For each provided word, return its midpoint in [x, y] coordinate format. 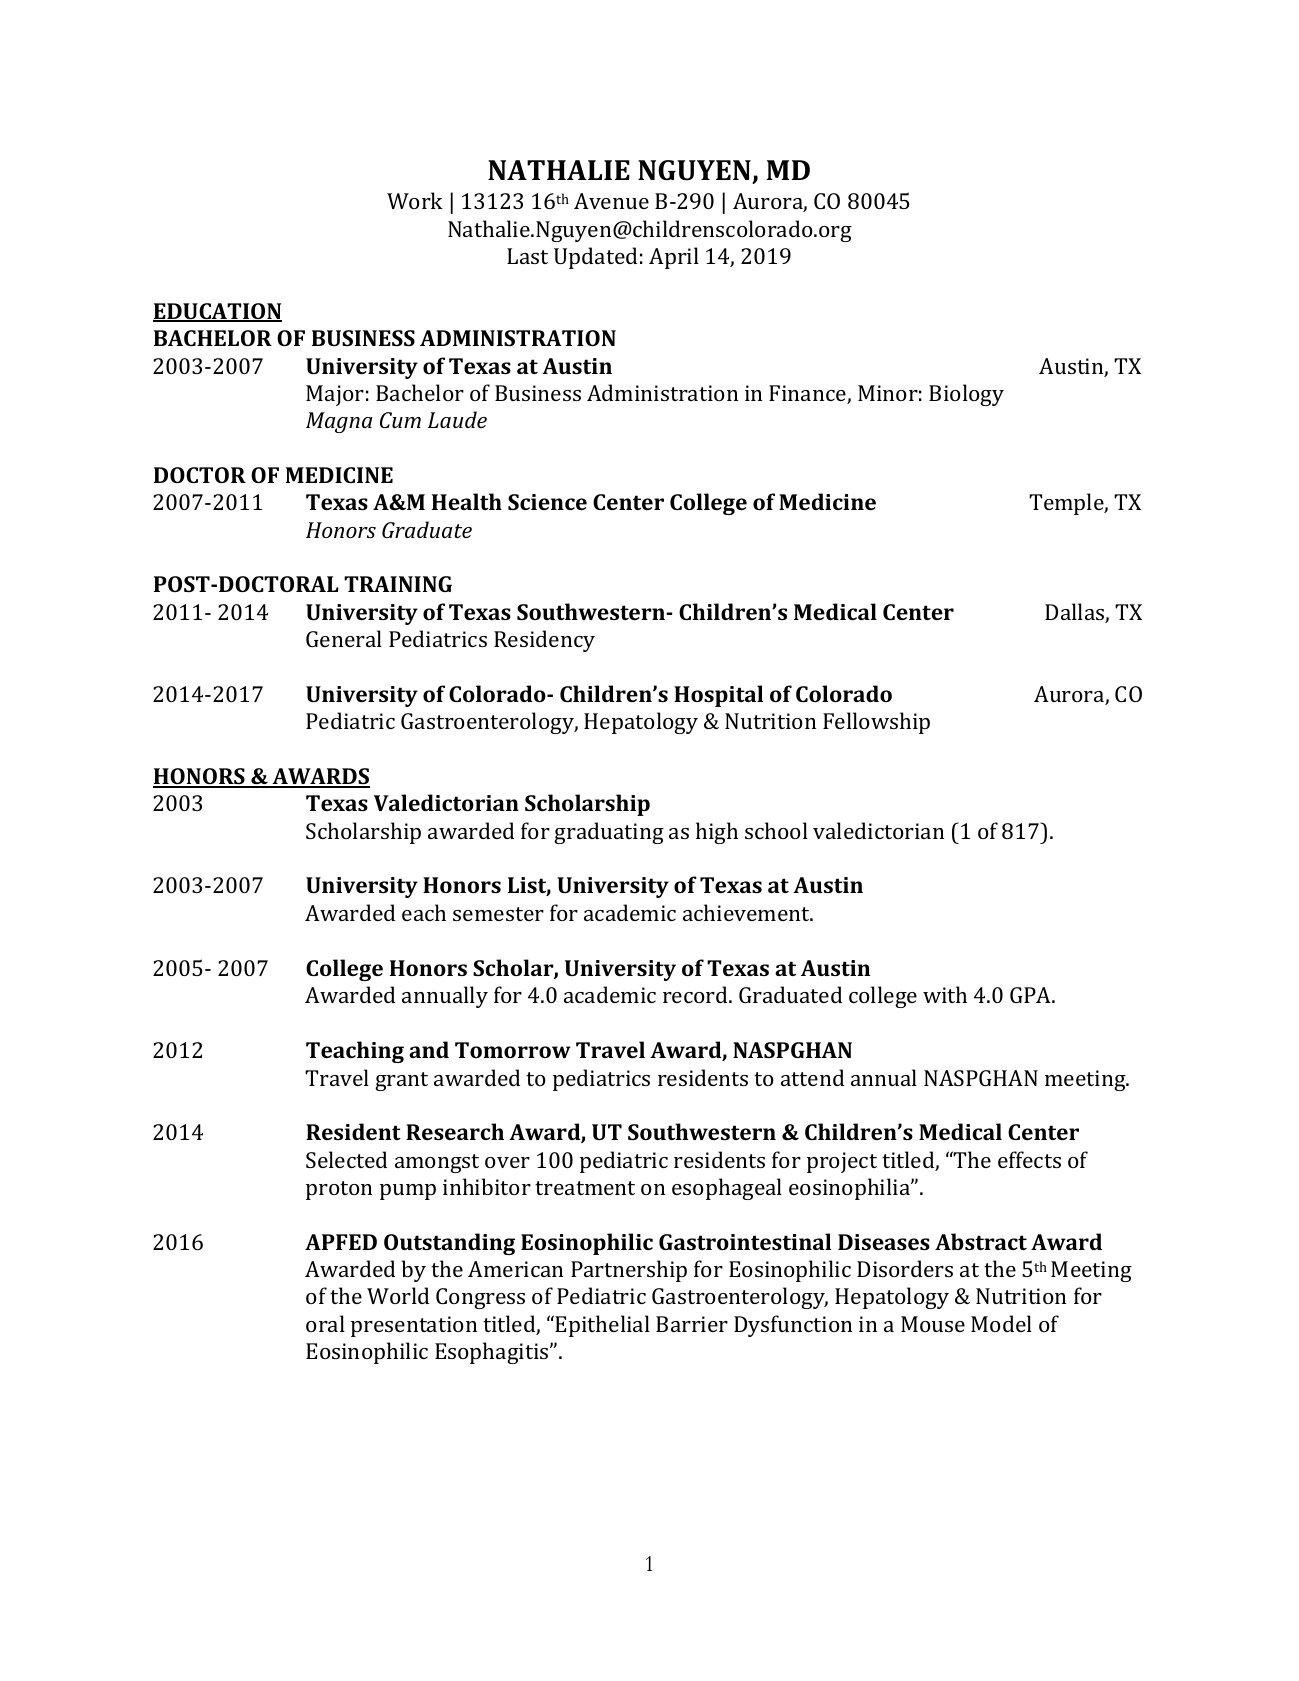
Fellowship [876, 723]
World [398, 1295]
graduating [609, 833]
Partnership [629, 1271]
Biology [966, 395]
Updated [595, 258]
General [344, 638]
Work [415, 200]
